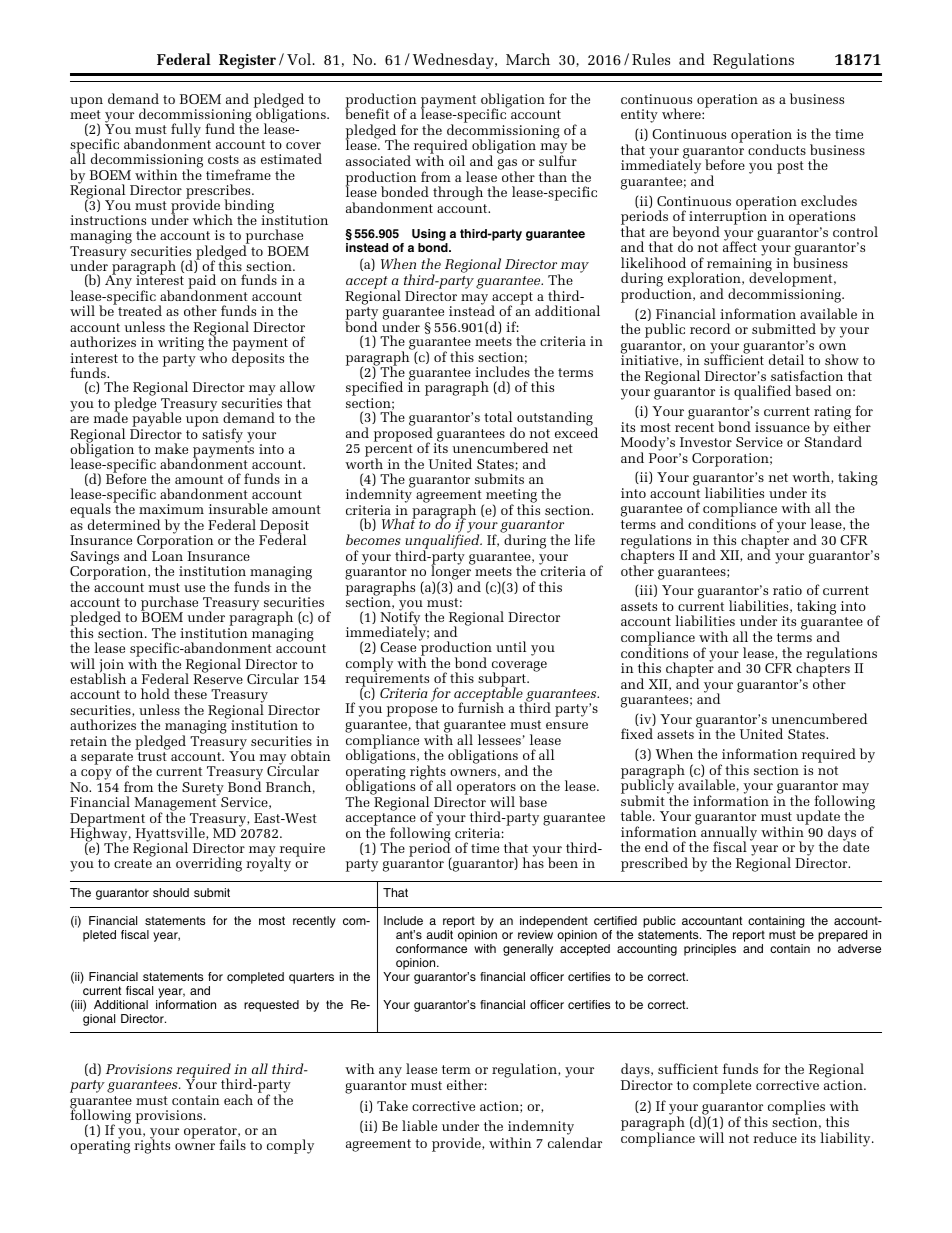 The image size is (952, 1233). What do you see at coordinates (777, 149) in the image?
I see `conducts` at bounding box center [777, 149].
